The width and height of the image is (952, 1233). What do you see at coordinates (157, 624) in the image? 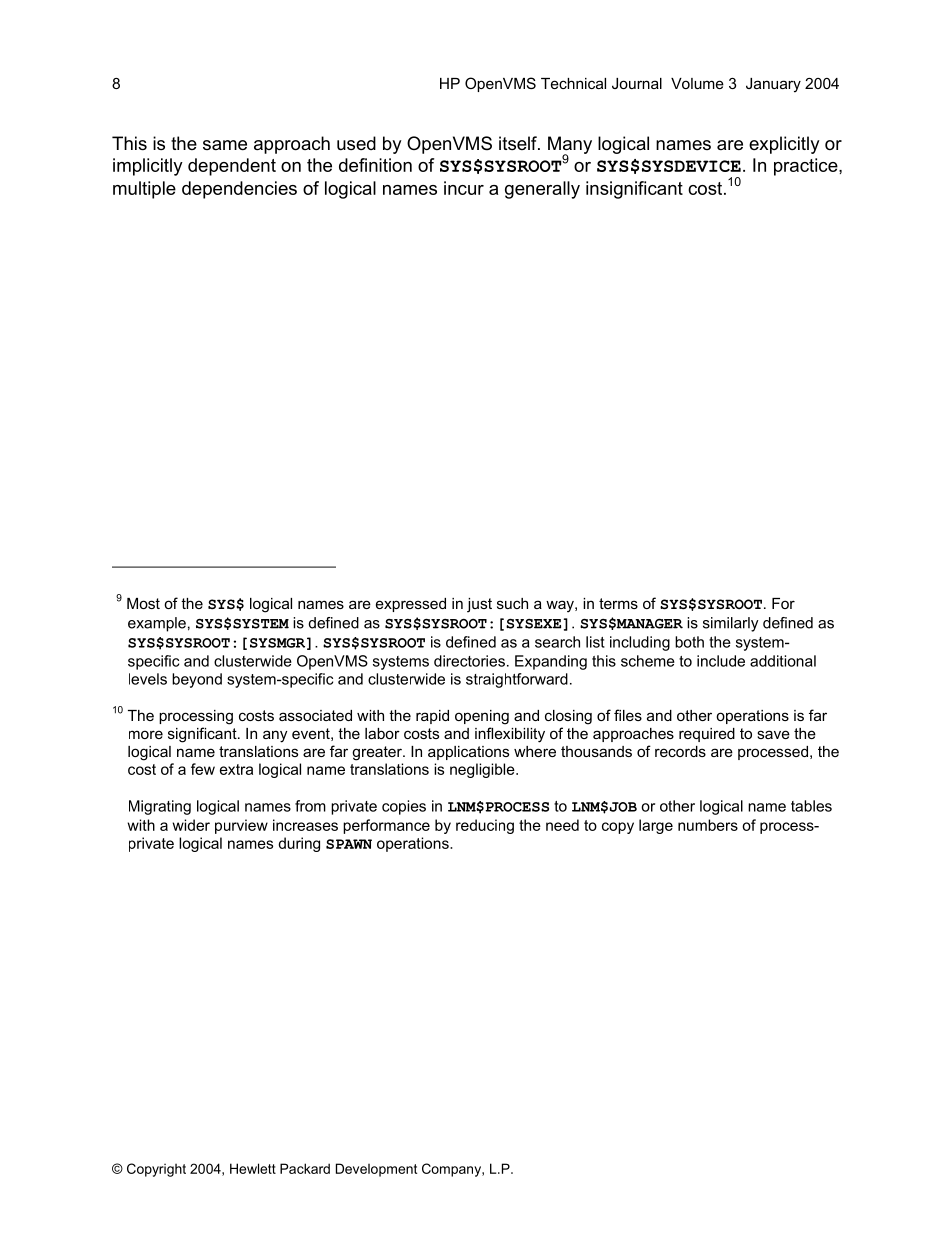
I see `example` at bounding box center [157, 624].
